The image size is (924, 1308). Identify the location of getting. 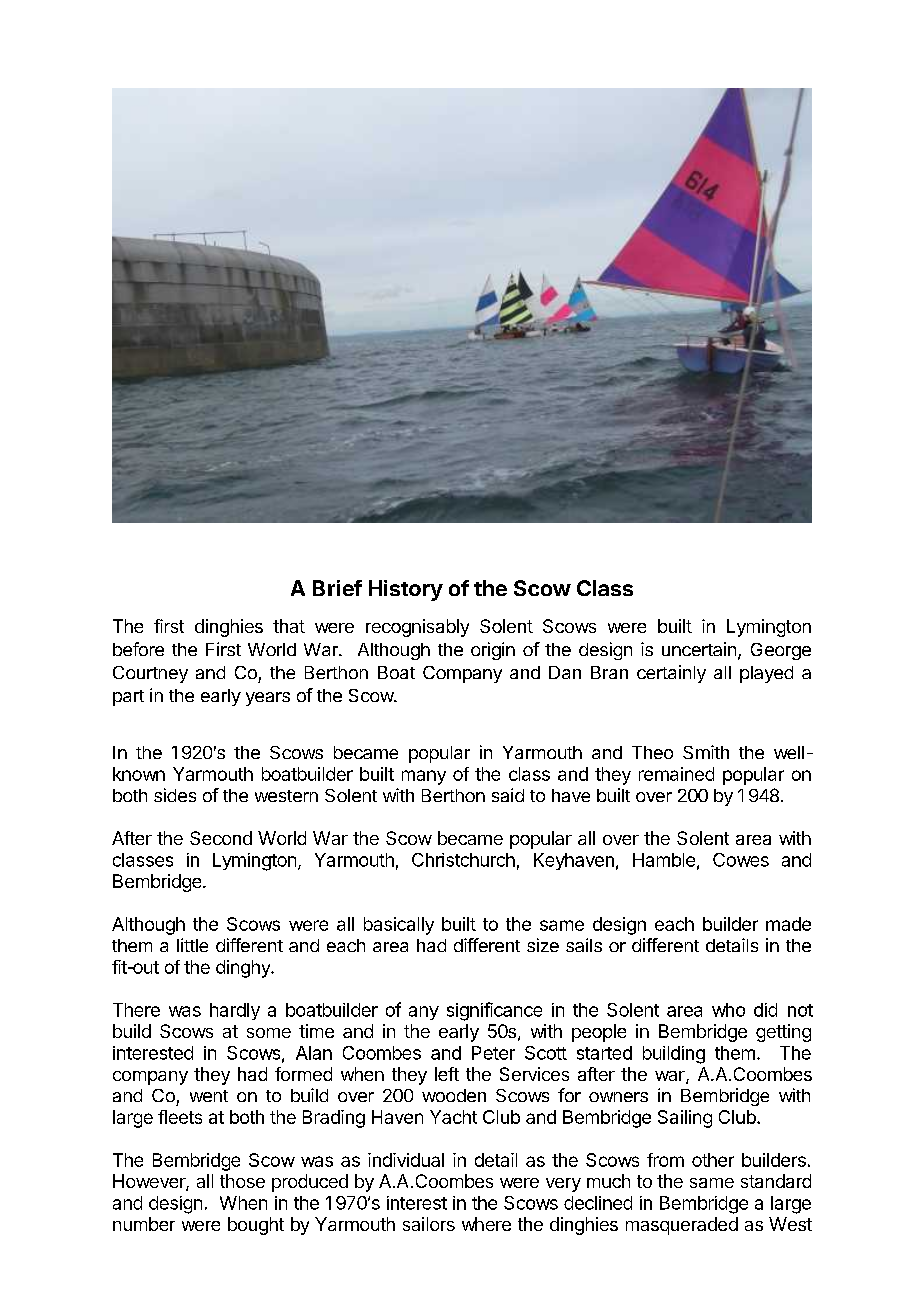
(783, 1033).
